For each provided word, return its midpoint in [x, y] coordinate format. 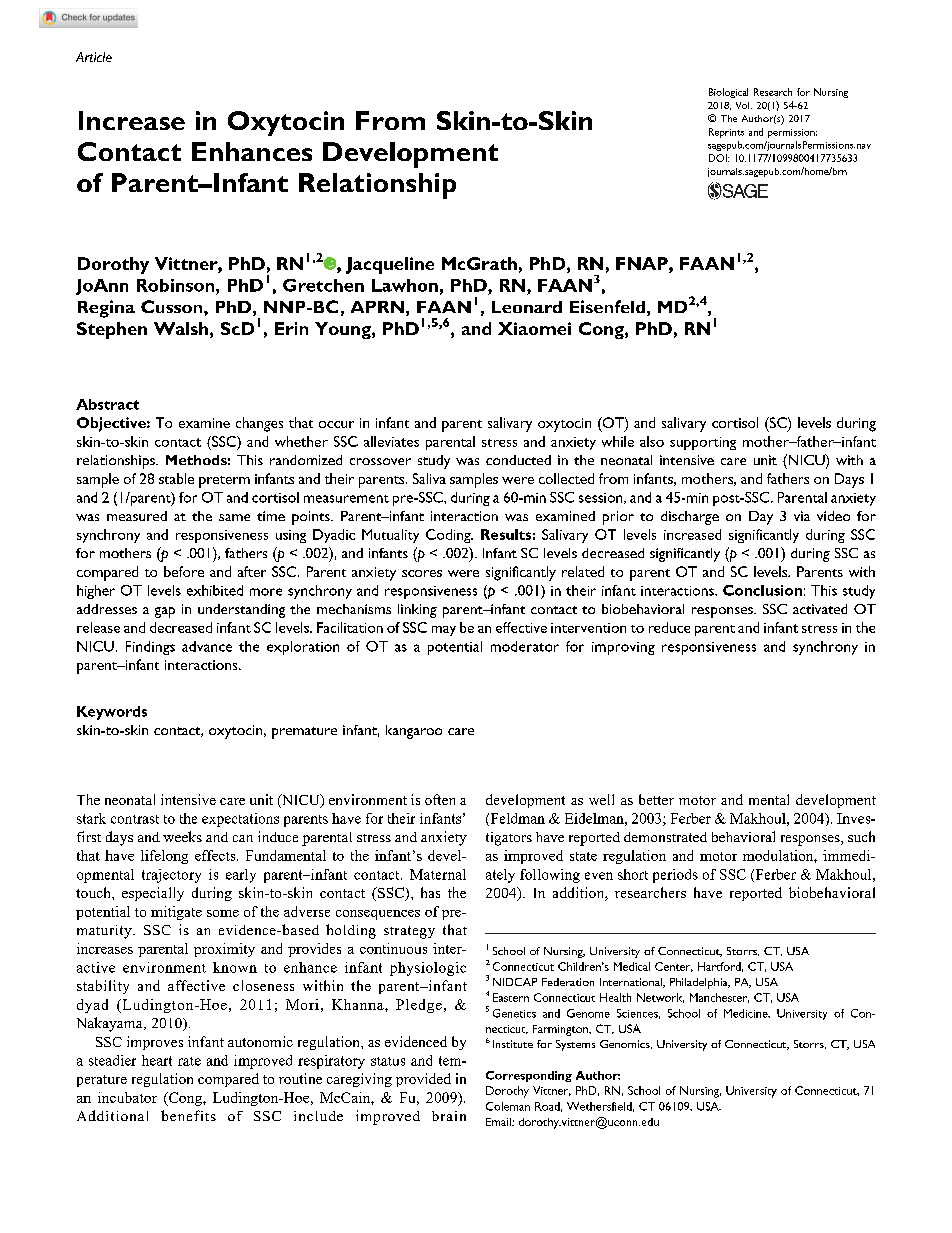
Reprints [726, 133]
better [656, 799]
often [440, 799]
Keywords [112, 713]
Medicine [747, 1013]
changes [259, 424]
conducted [518, 460]
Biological [728, 93]
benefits [188, 1115]
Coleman [508, 1106]
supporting [703, 443]
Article [94, 57]
